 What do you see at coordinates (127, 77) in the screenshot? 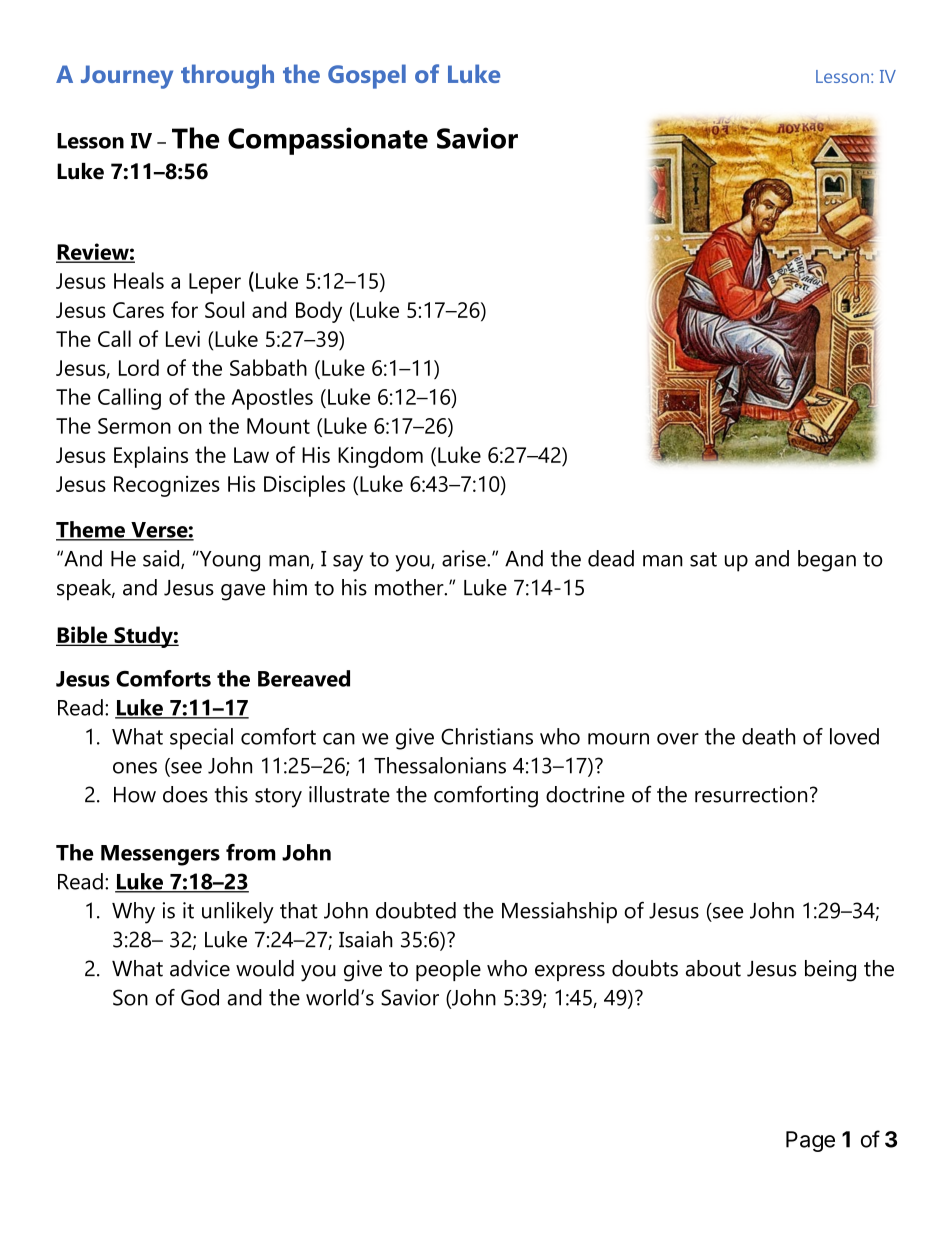
I see `Journey` at bounding box center [127, 77].
